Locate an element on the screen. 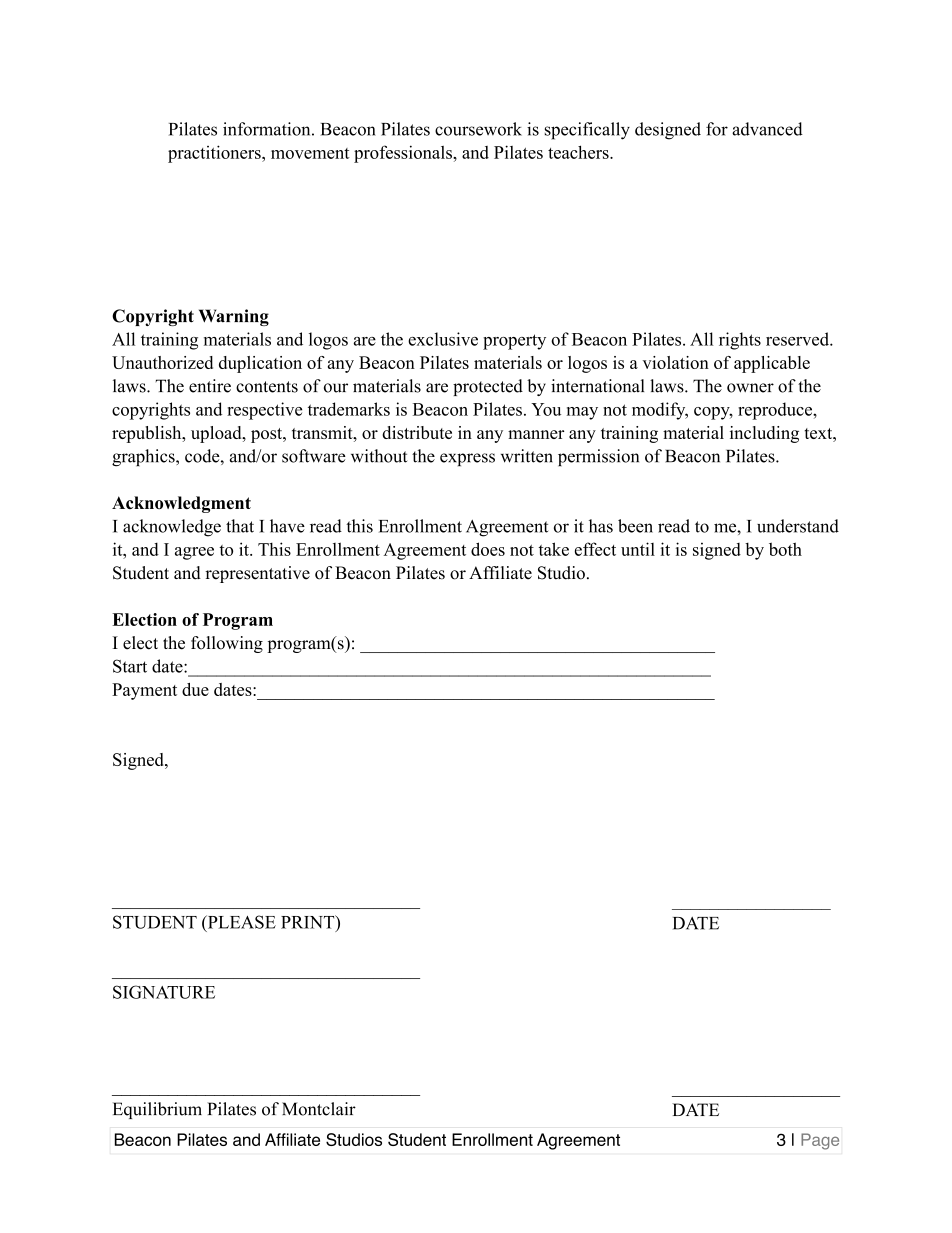 The height and width of the screenshot is (1233, 952). coursework is located at coordinates (478, 129).
